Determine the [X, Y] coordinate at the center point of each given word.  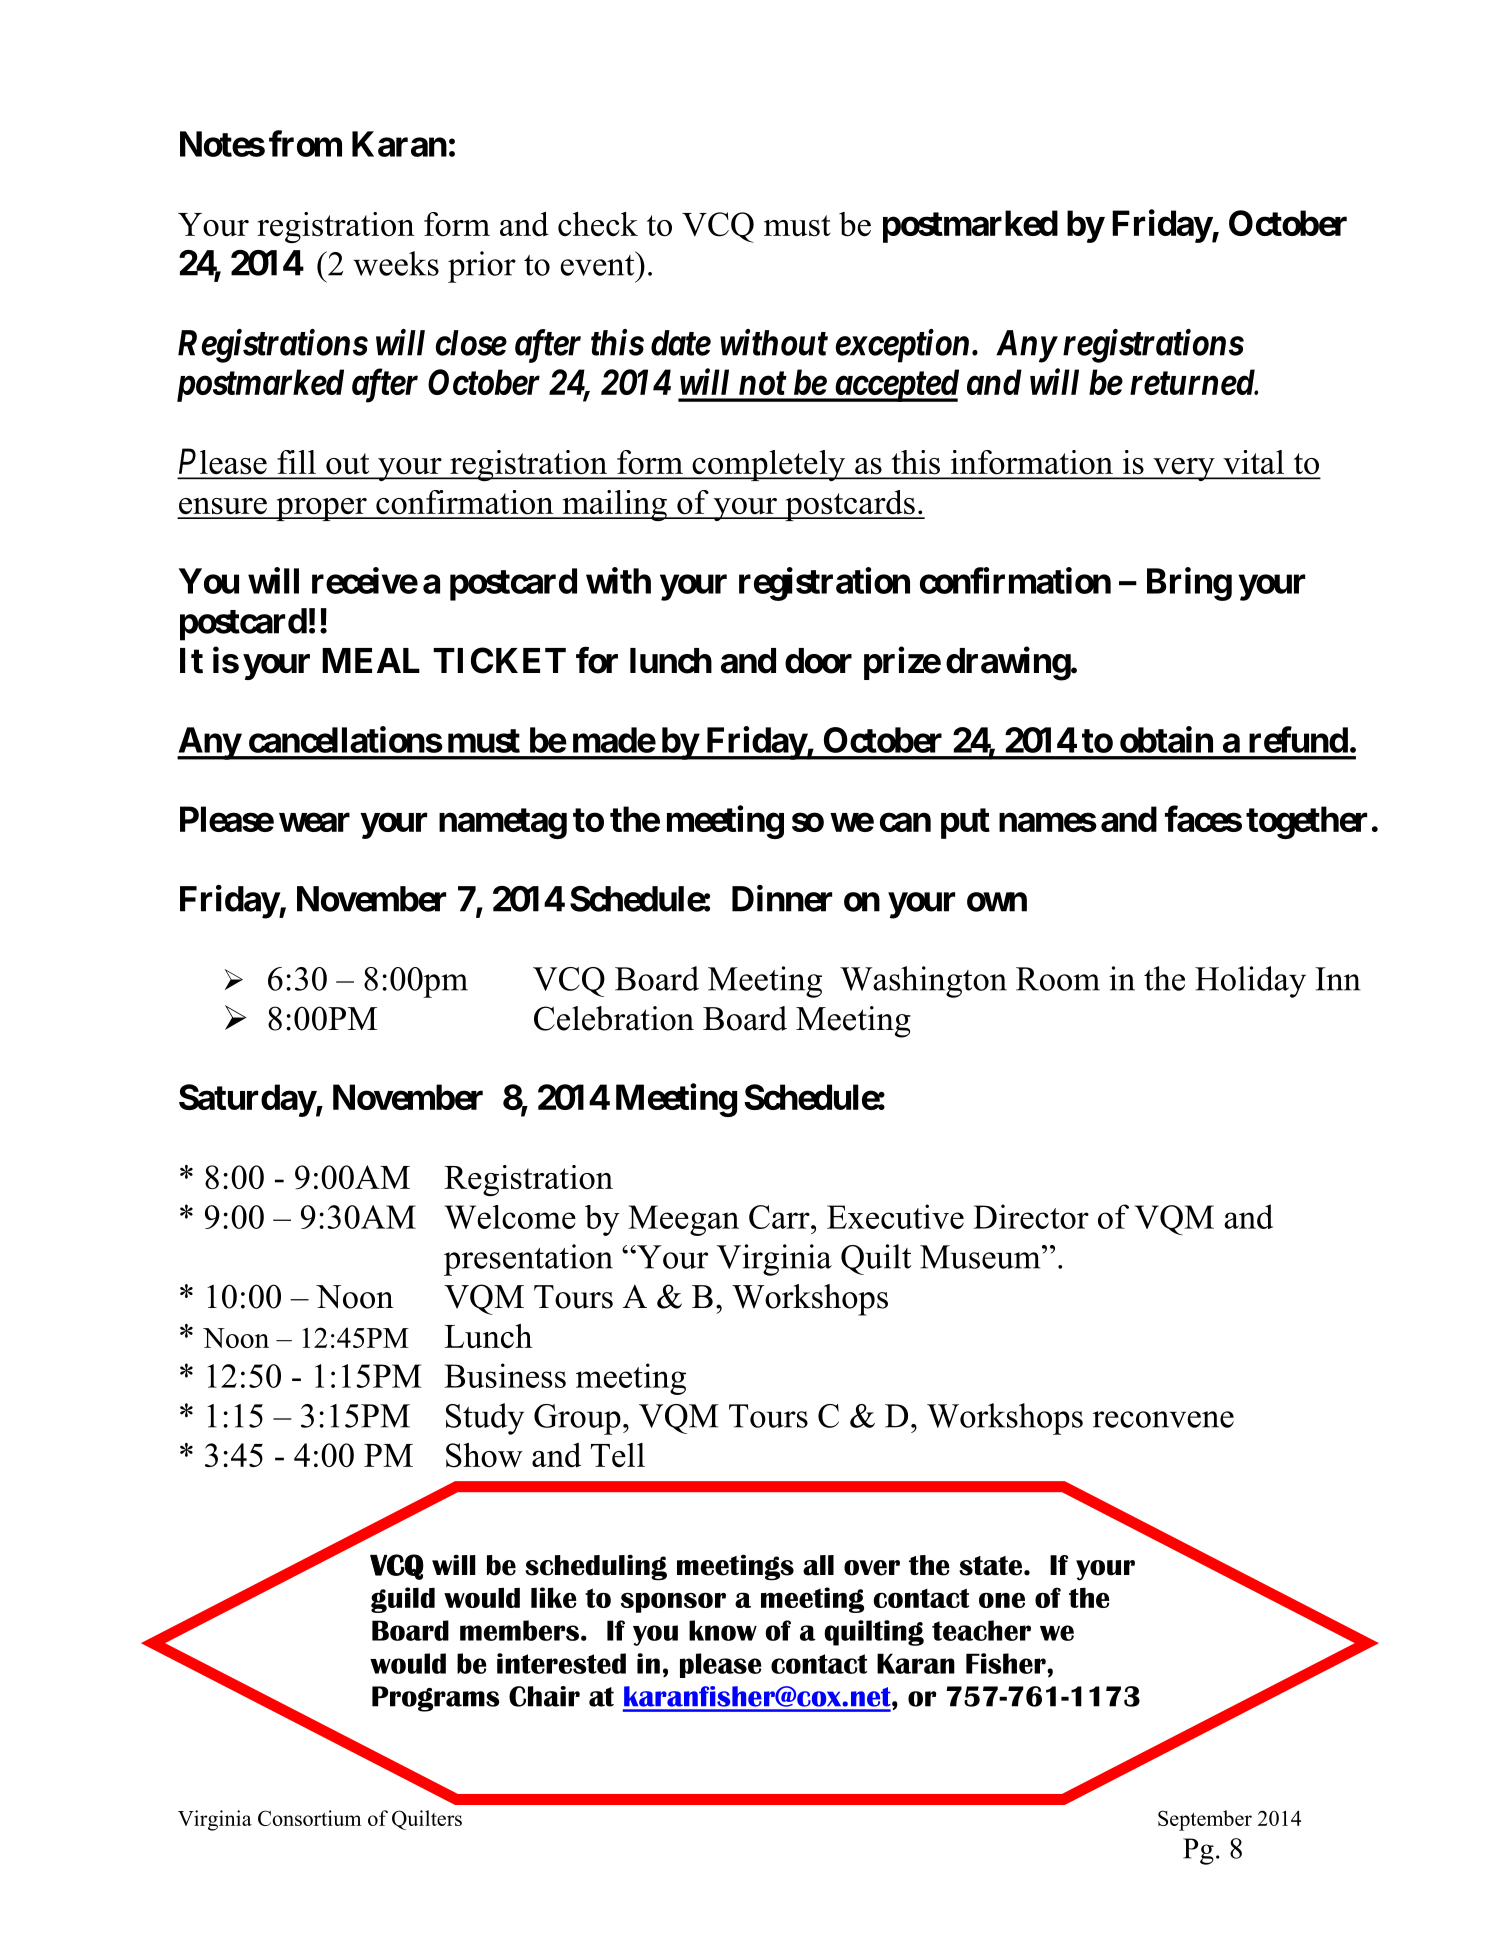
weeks [396, 263]
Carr [780, 1217]
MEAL [371, 660]
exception [902, 346]
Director [1031, 1216]
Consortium [309, 1818]
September [1205, 1820]
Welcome [510, 1217]
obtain [1166, 739]
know [723, 1630]
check [598, 224]
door [818, 661]
